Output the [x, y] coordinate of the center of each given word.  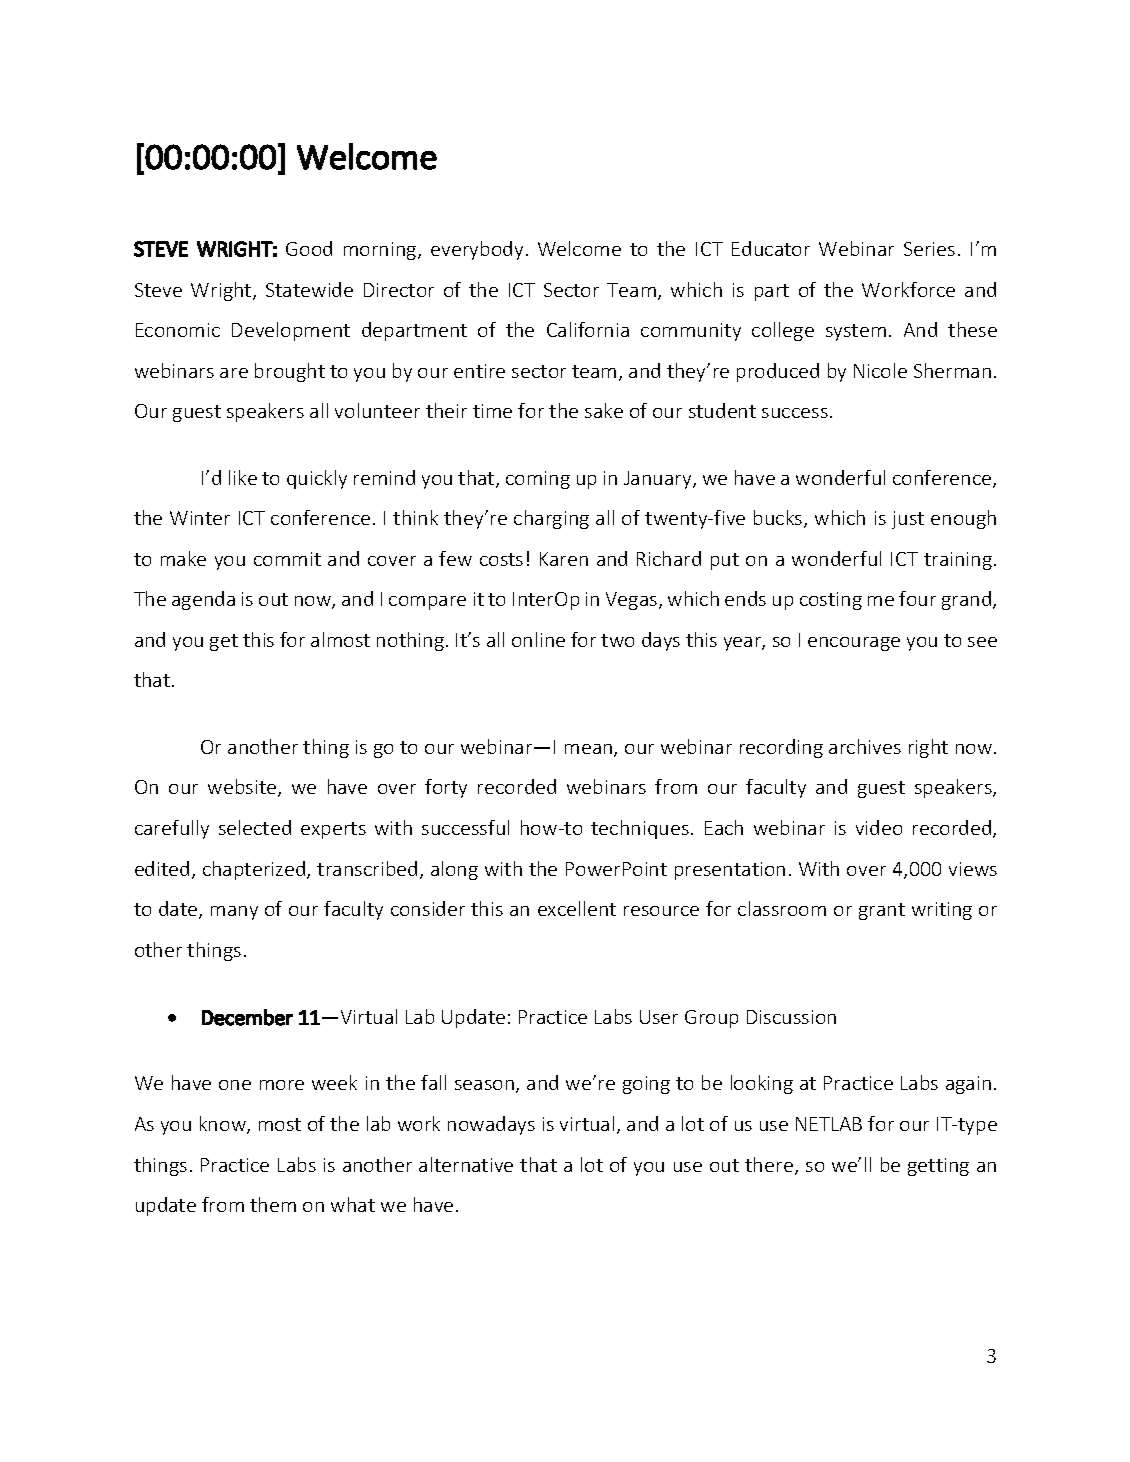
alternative [466, 1164]
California [588, 329]
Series [929, 249]
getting [938, 1167]
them [273, 1204]
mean [590, 750]
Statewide [309, 289]
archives [865, 746]
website [243, 788]
